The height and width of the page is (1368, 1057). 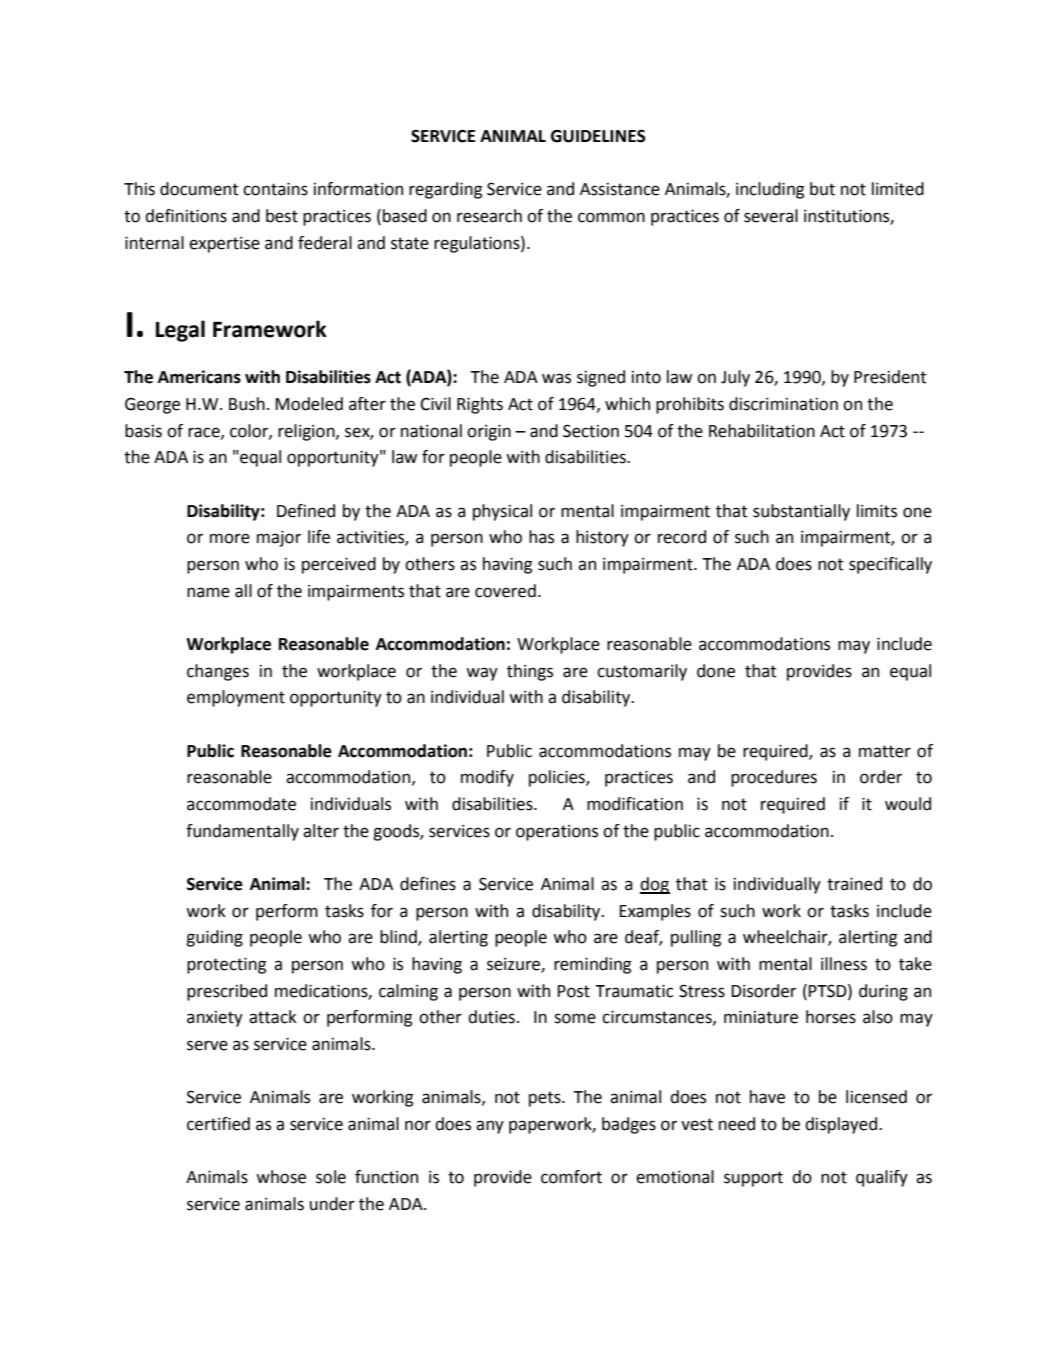 I want to click on things, so click(x=530, y=672).
